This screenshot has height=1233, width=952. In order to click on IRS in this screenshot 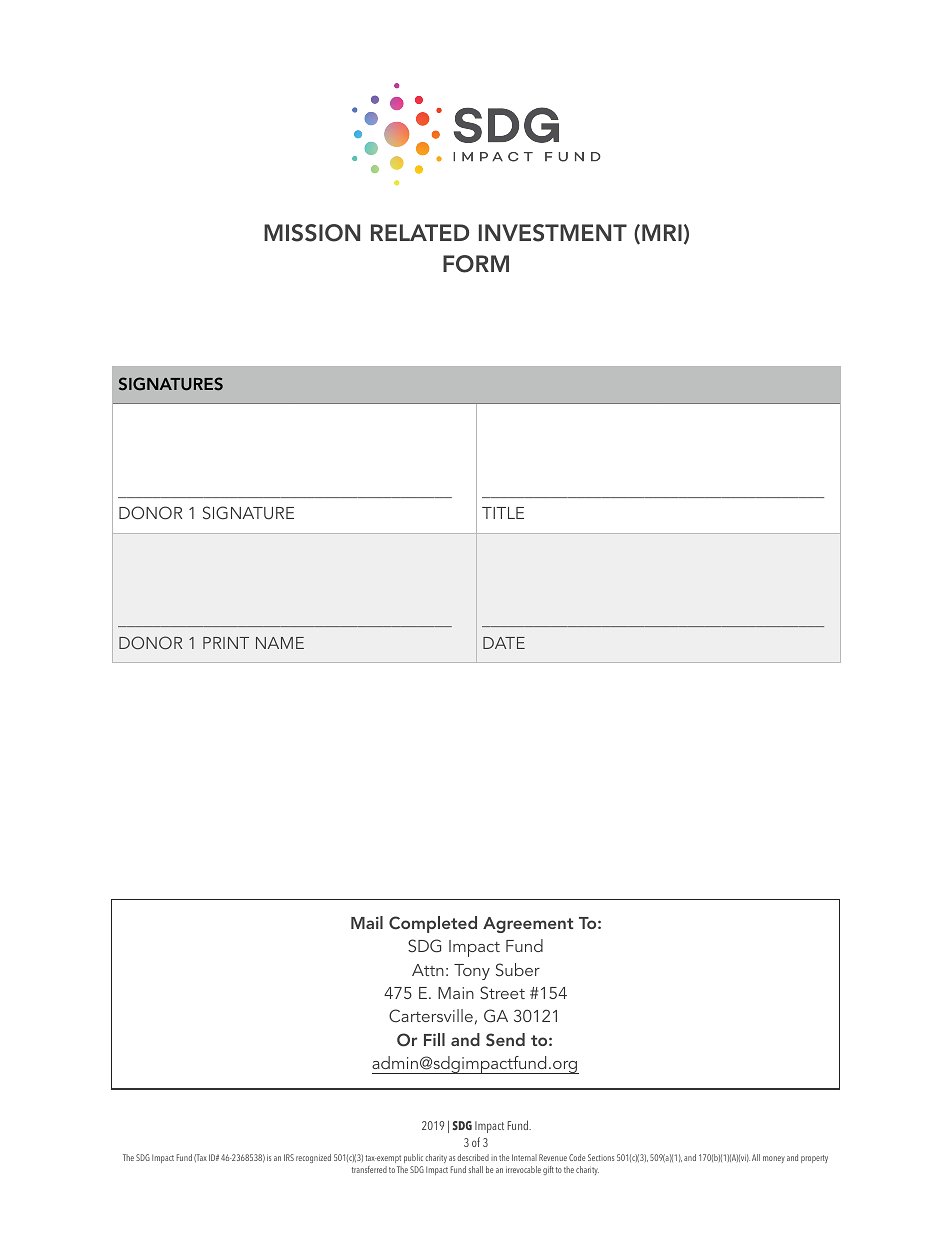, I will do `click(289, 1157)`.
